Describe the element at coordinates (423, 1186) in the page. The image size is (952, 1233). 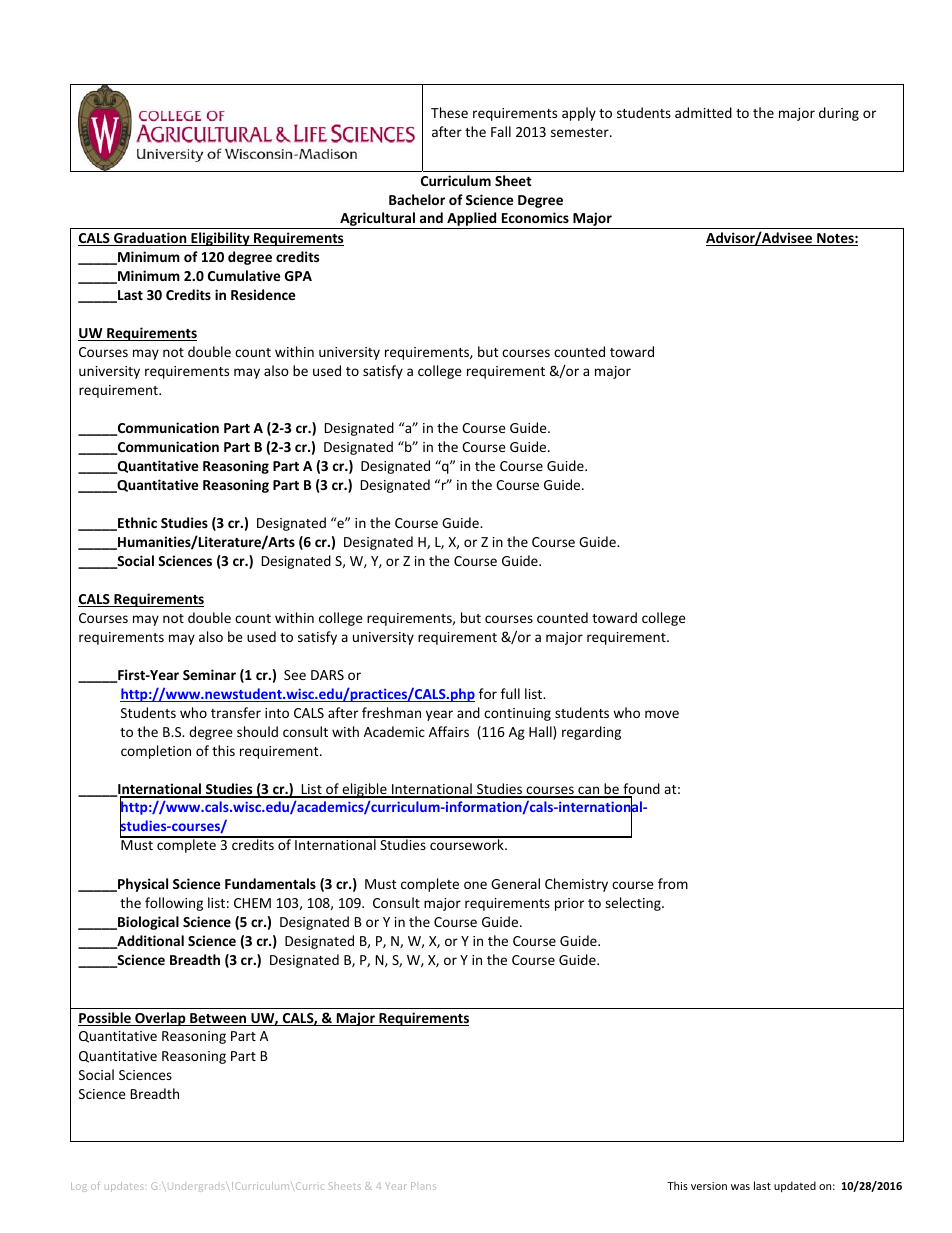
I see `Plans` at that location.
